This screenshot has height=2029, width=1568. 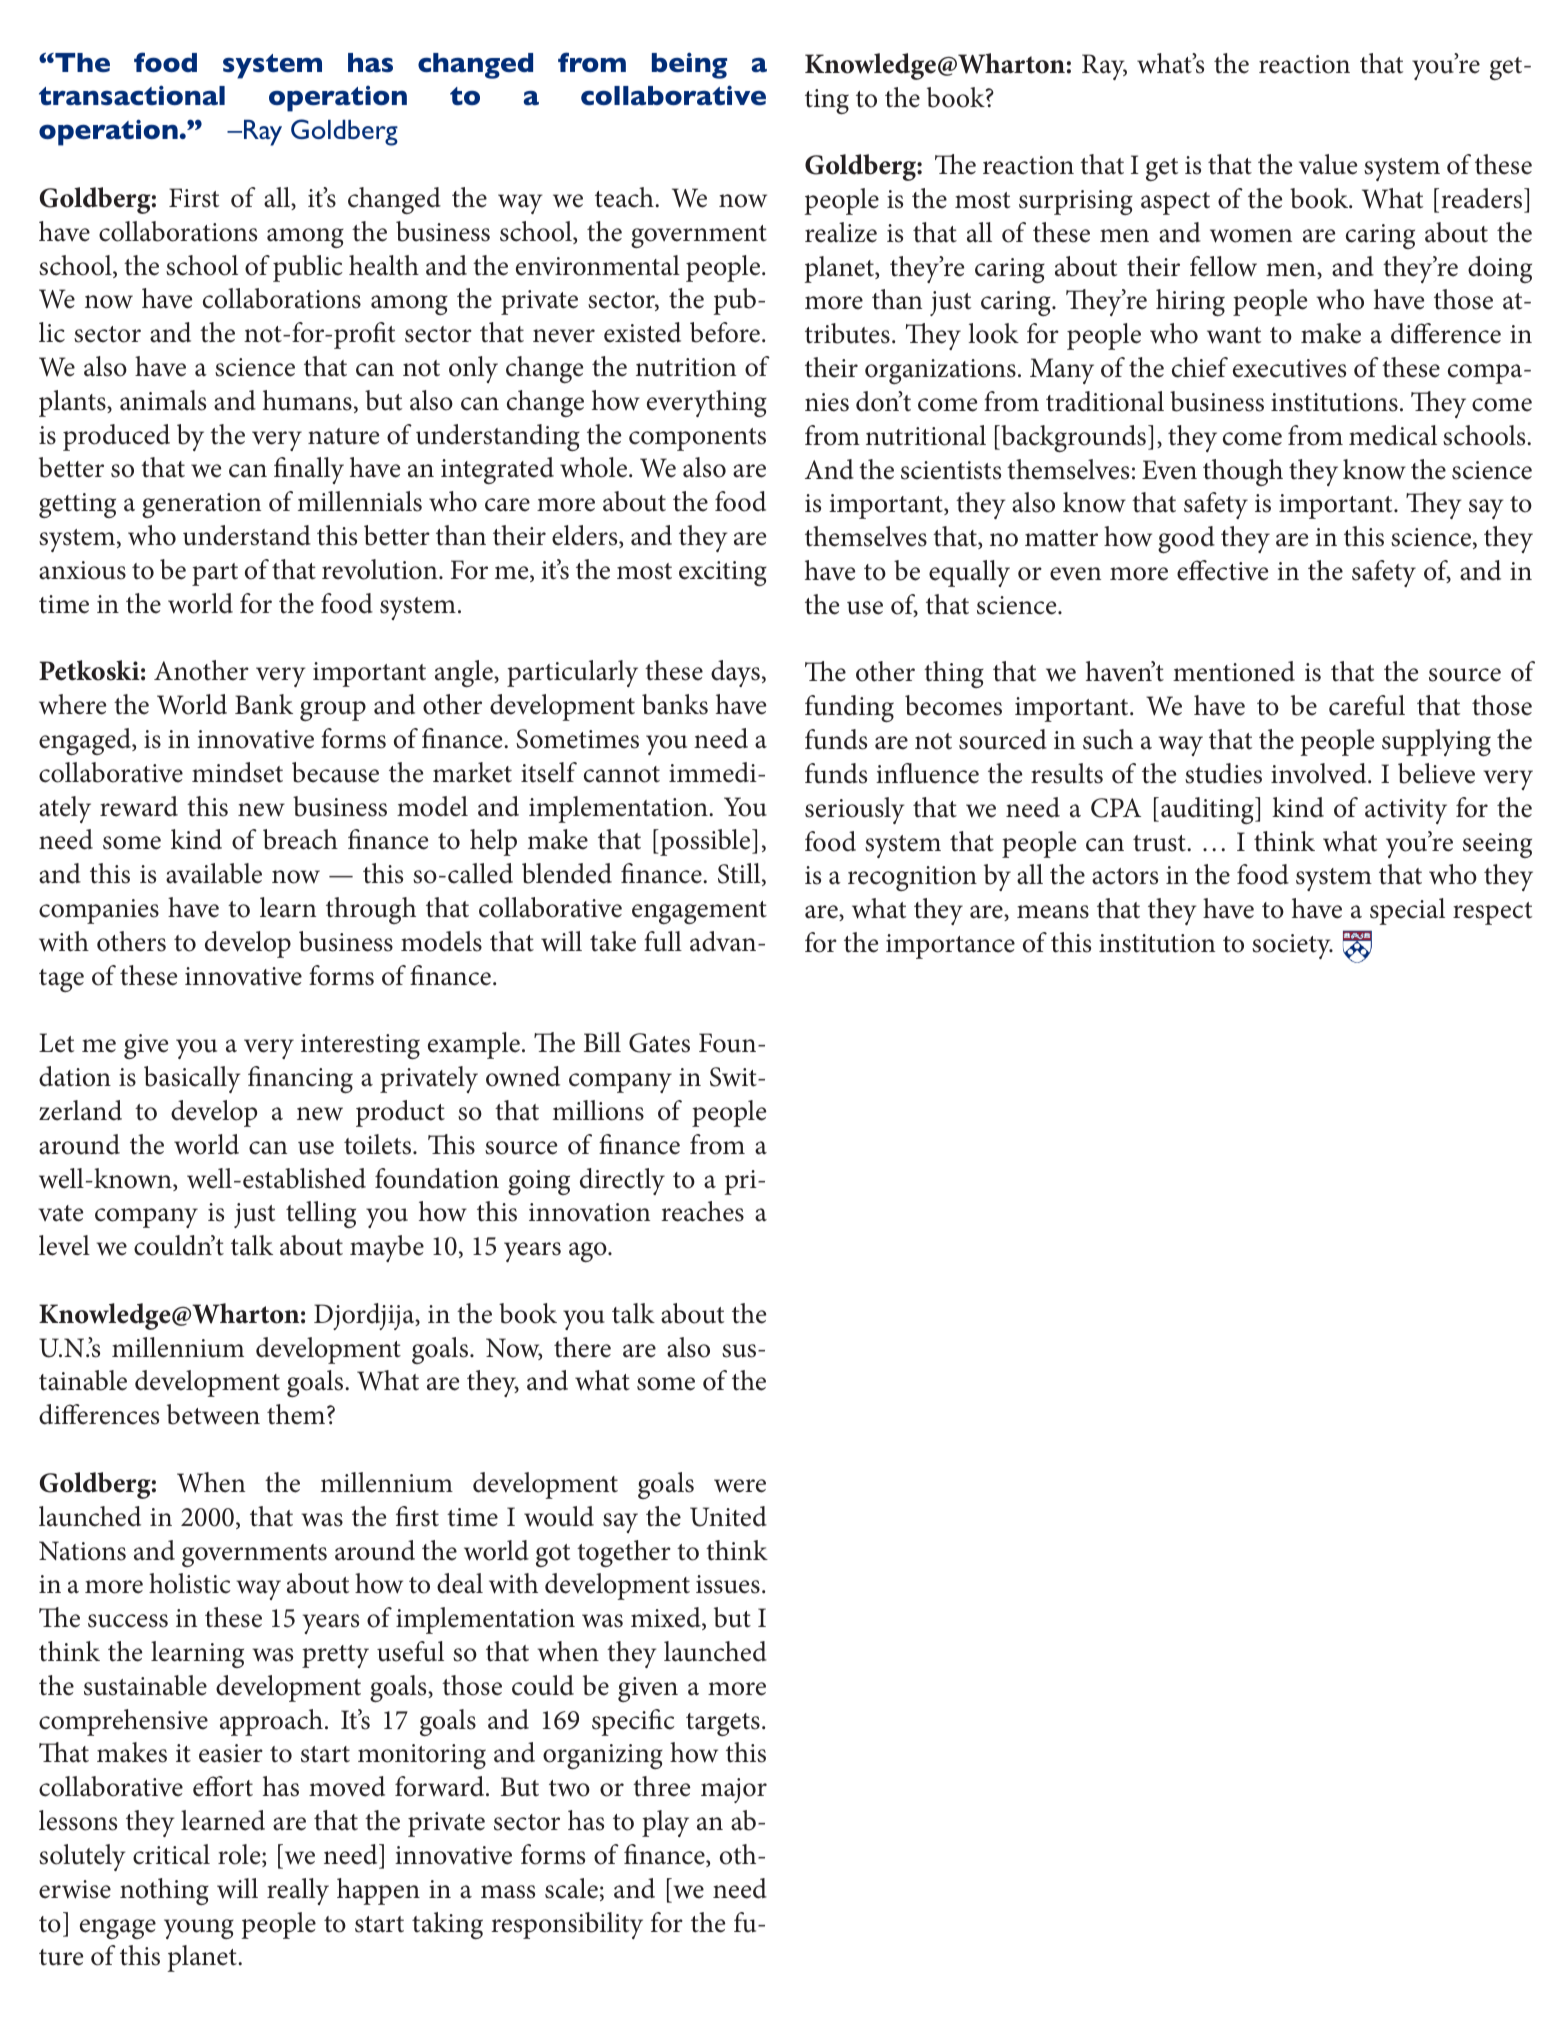 I want to click on group, so click(x=333, y=711).
